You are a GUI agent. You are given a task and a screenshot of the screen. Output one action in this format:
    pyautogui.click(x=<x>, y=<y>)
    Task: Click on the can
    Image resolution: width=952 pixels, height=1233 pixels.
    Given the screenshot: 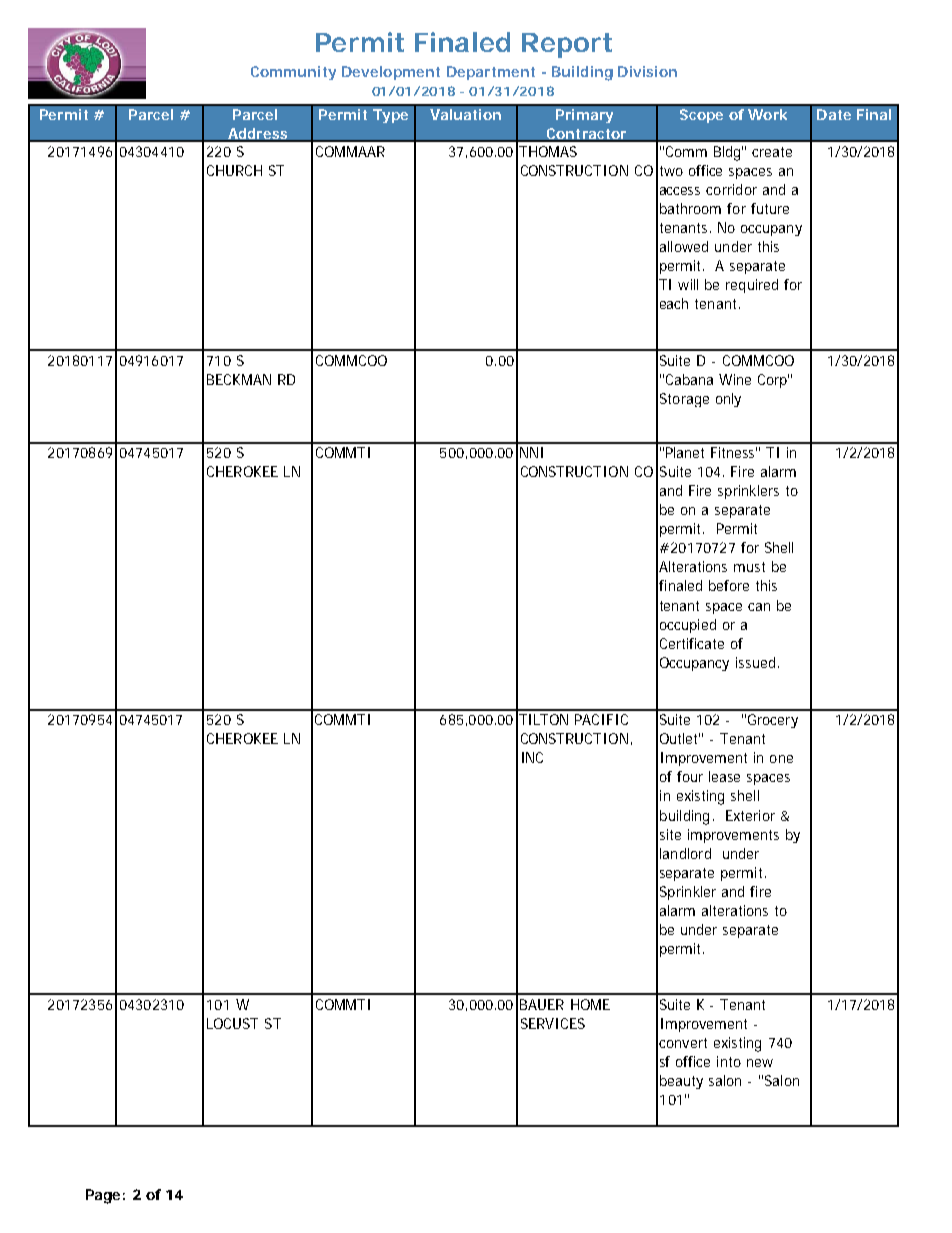 What is the action you would take?
    pyautogui.click(x=759, y=607)
